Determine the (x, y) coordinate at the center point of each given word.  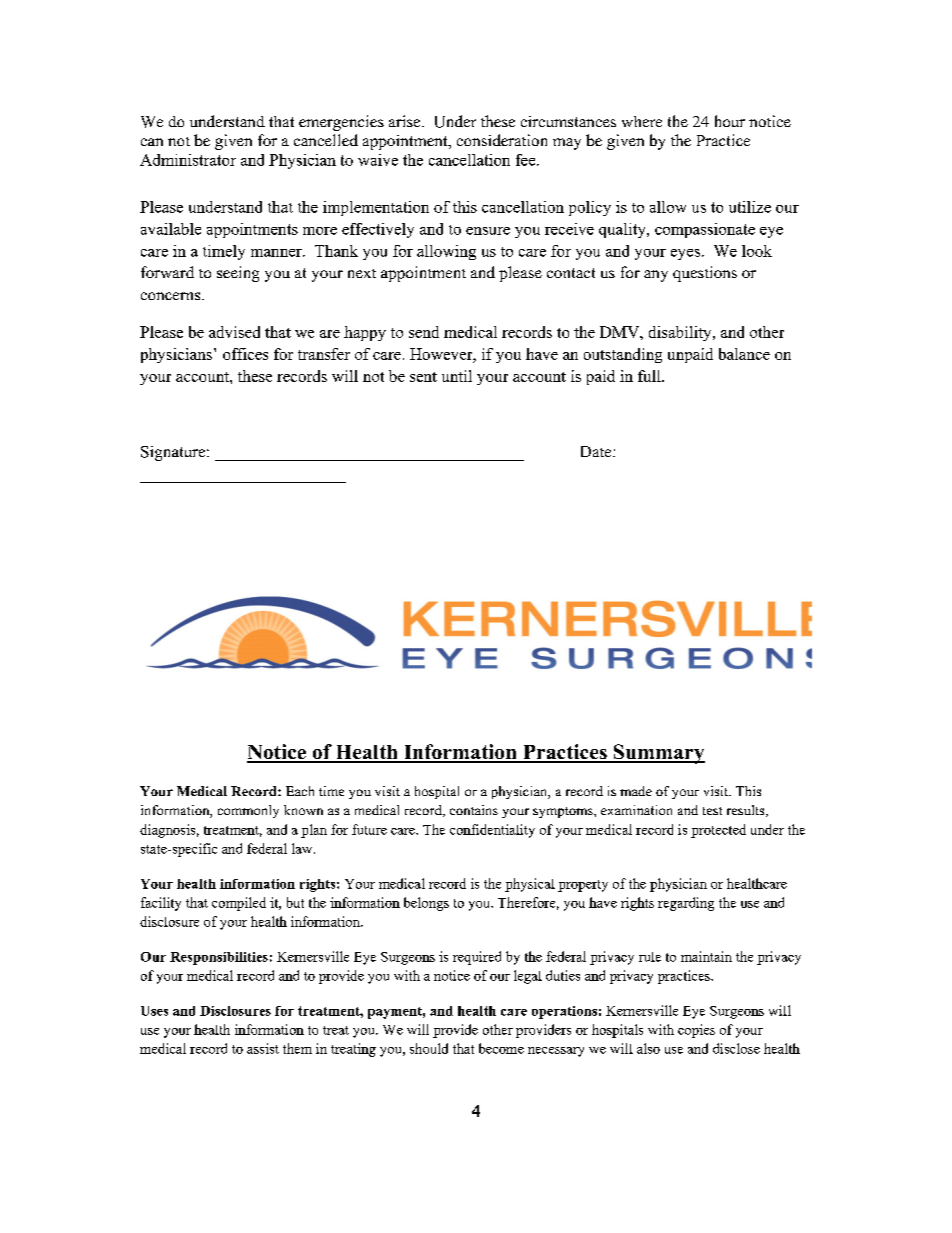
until (457, 376)
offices (245, 354)
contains (474, 810)
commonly (248, 811)
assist (263, 1048)
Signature (174, 453)
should (429, 1048)
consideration (502, 140)
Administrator (188, 160)
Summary (658, 754)
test (712, 811)
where (642, 121)
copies (696, 1031)
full (650, 376)
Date (597, 451)
